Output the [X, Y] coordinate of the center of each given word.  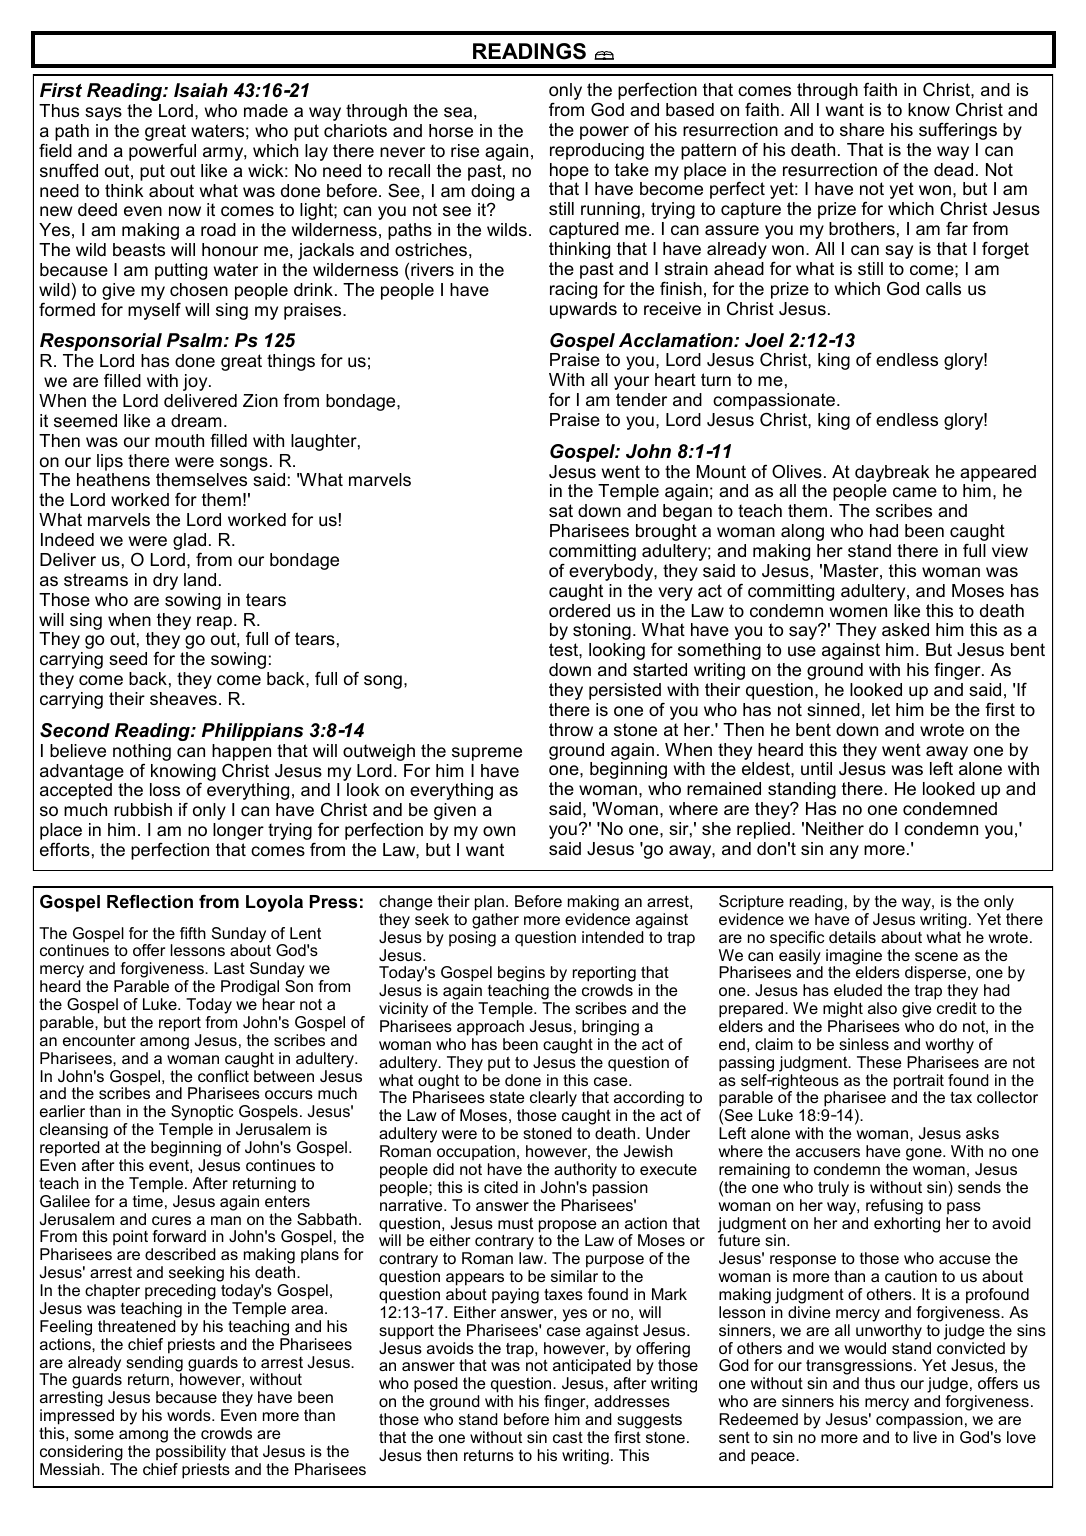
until [816, 769]
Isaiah [201, 90]
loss [165, 790]
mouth [179, 441]
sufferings [958, 131]
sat [561, 511]
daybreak [892, 473]
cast [568, 1437]
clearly [553, 1099]
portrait [919, 1083]
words [190, 1415]
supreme [487, 754]
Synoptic [202, 1114]
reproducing [597, 151]
